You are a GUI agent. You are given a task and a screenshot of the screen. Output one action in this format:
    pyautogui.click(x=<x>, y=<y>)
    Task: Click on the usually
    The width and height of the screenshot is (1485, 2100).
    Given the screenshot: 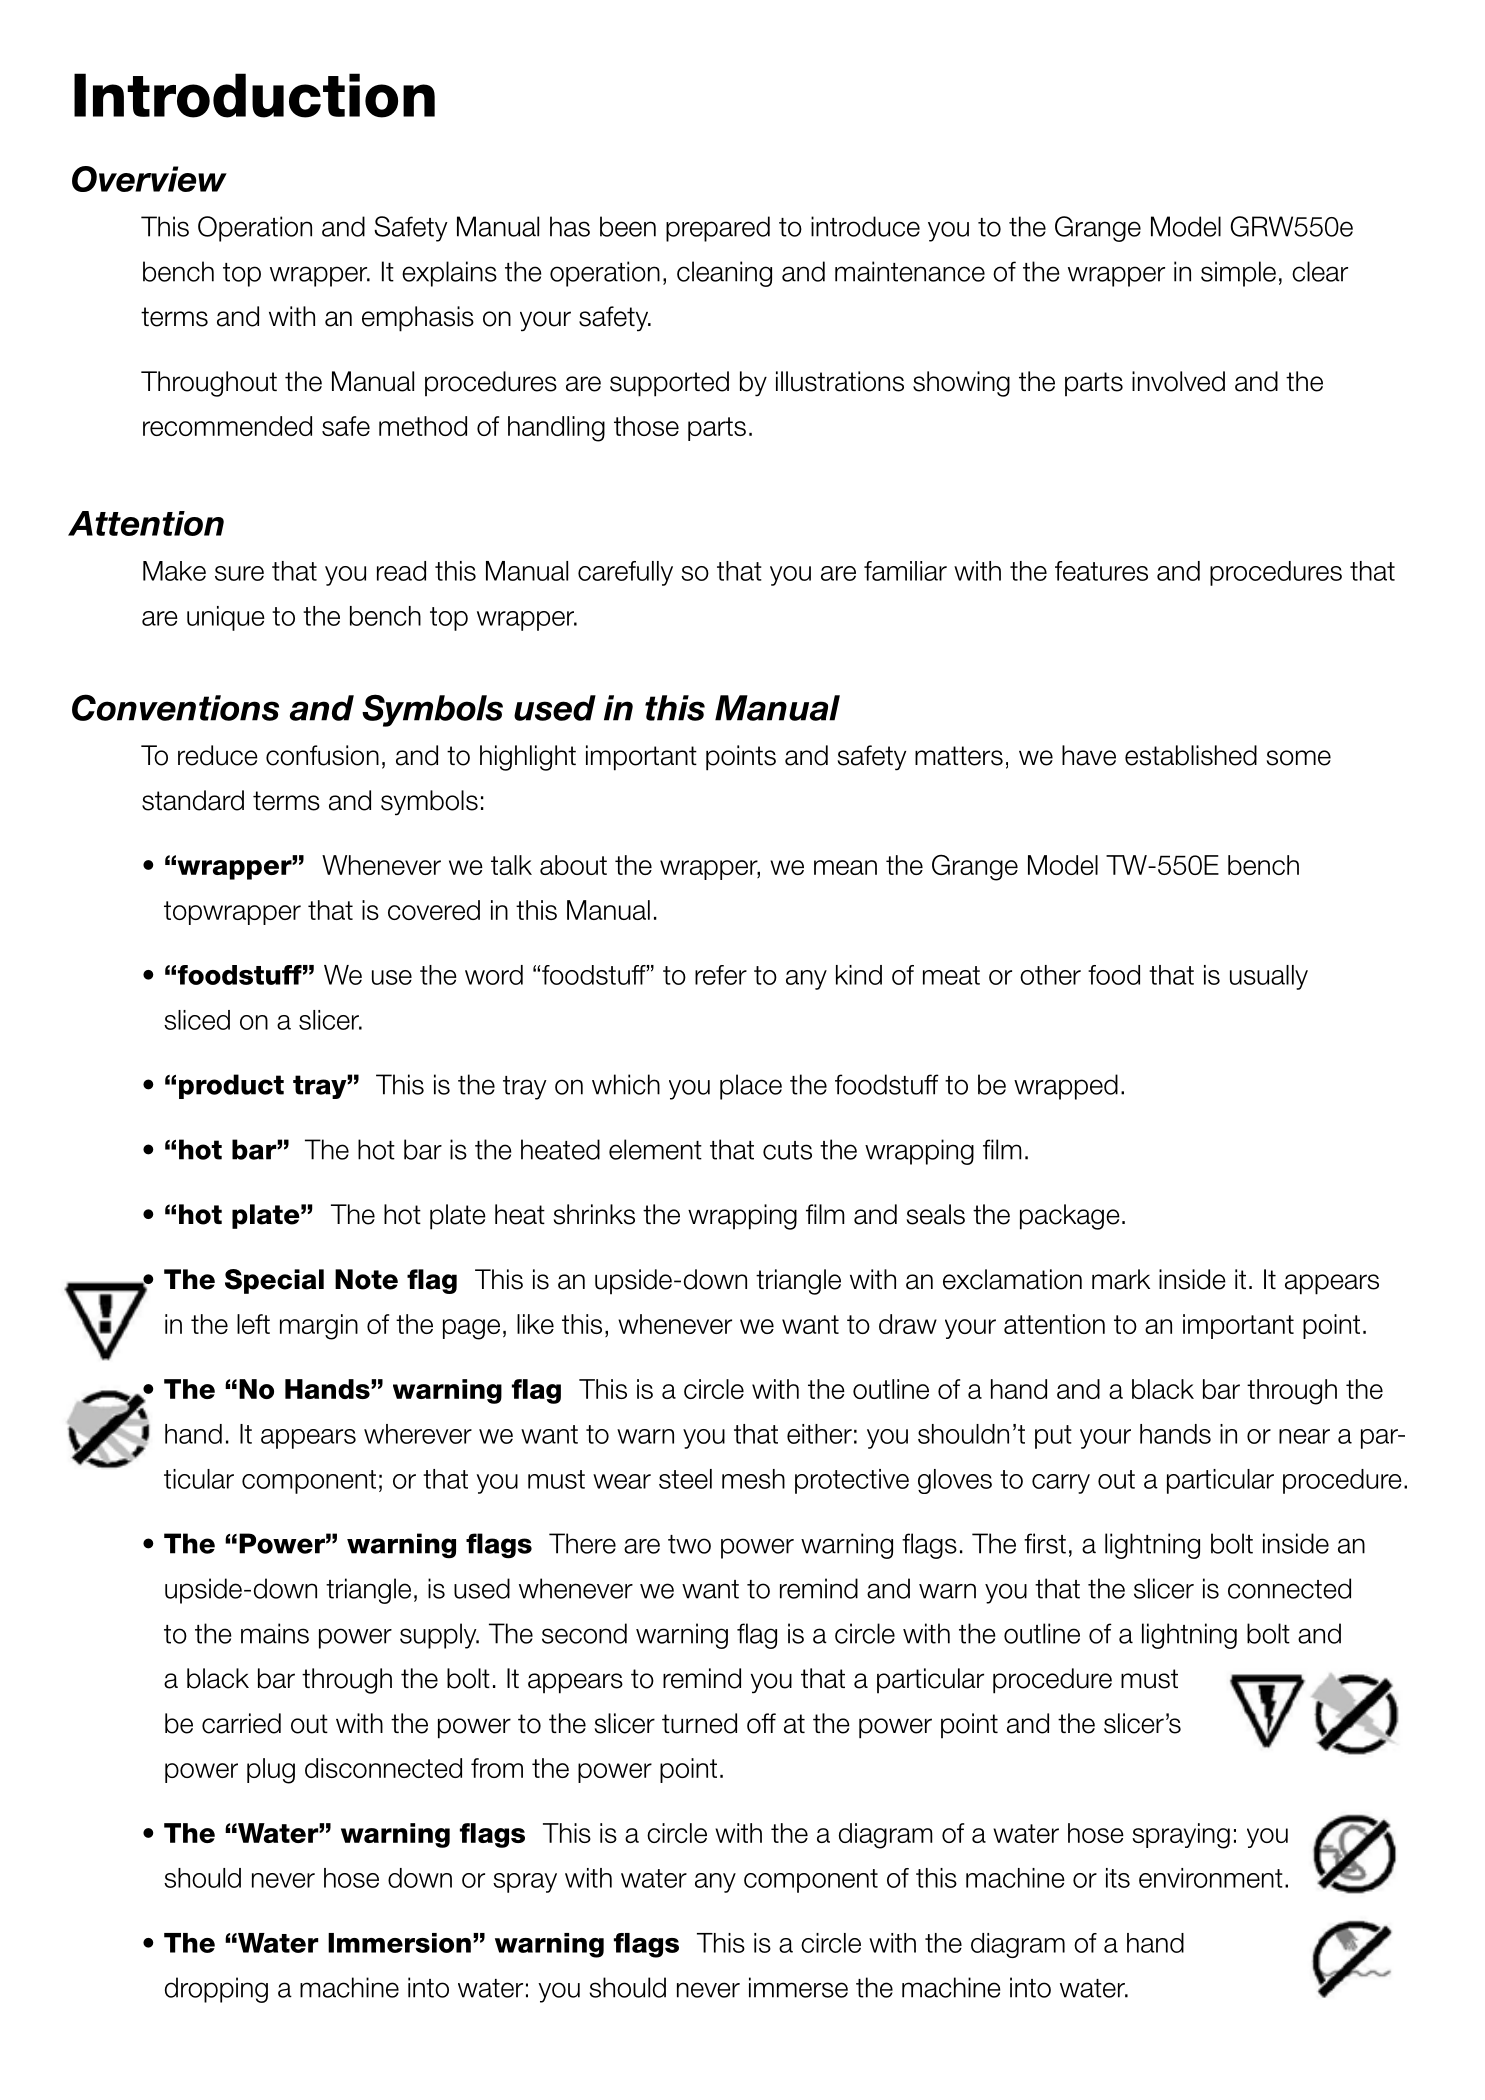 What is the action you would take?
    pyautogui.click(x=1269, y=977)
